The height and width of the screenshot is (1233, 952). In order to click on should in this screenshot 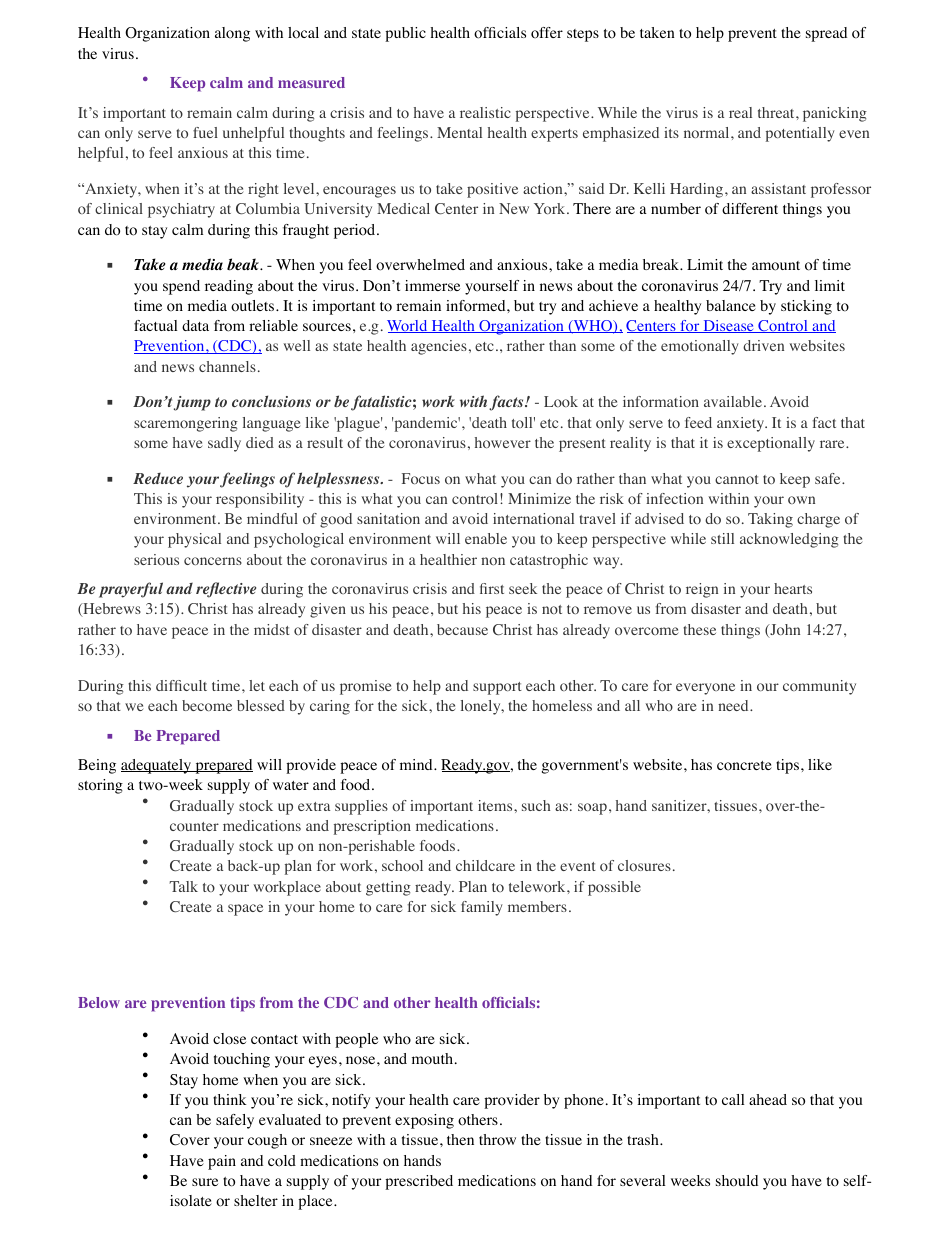, I will do `click(737, 1181)`.
